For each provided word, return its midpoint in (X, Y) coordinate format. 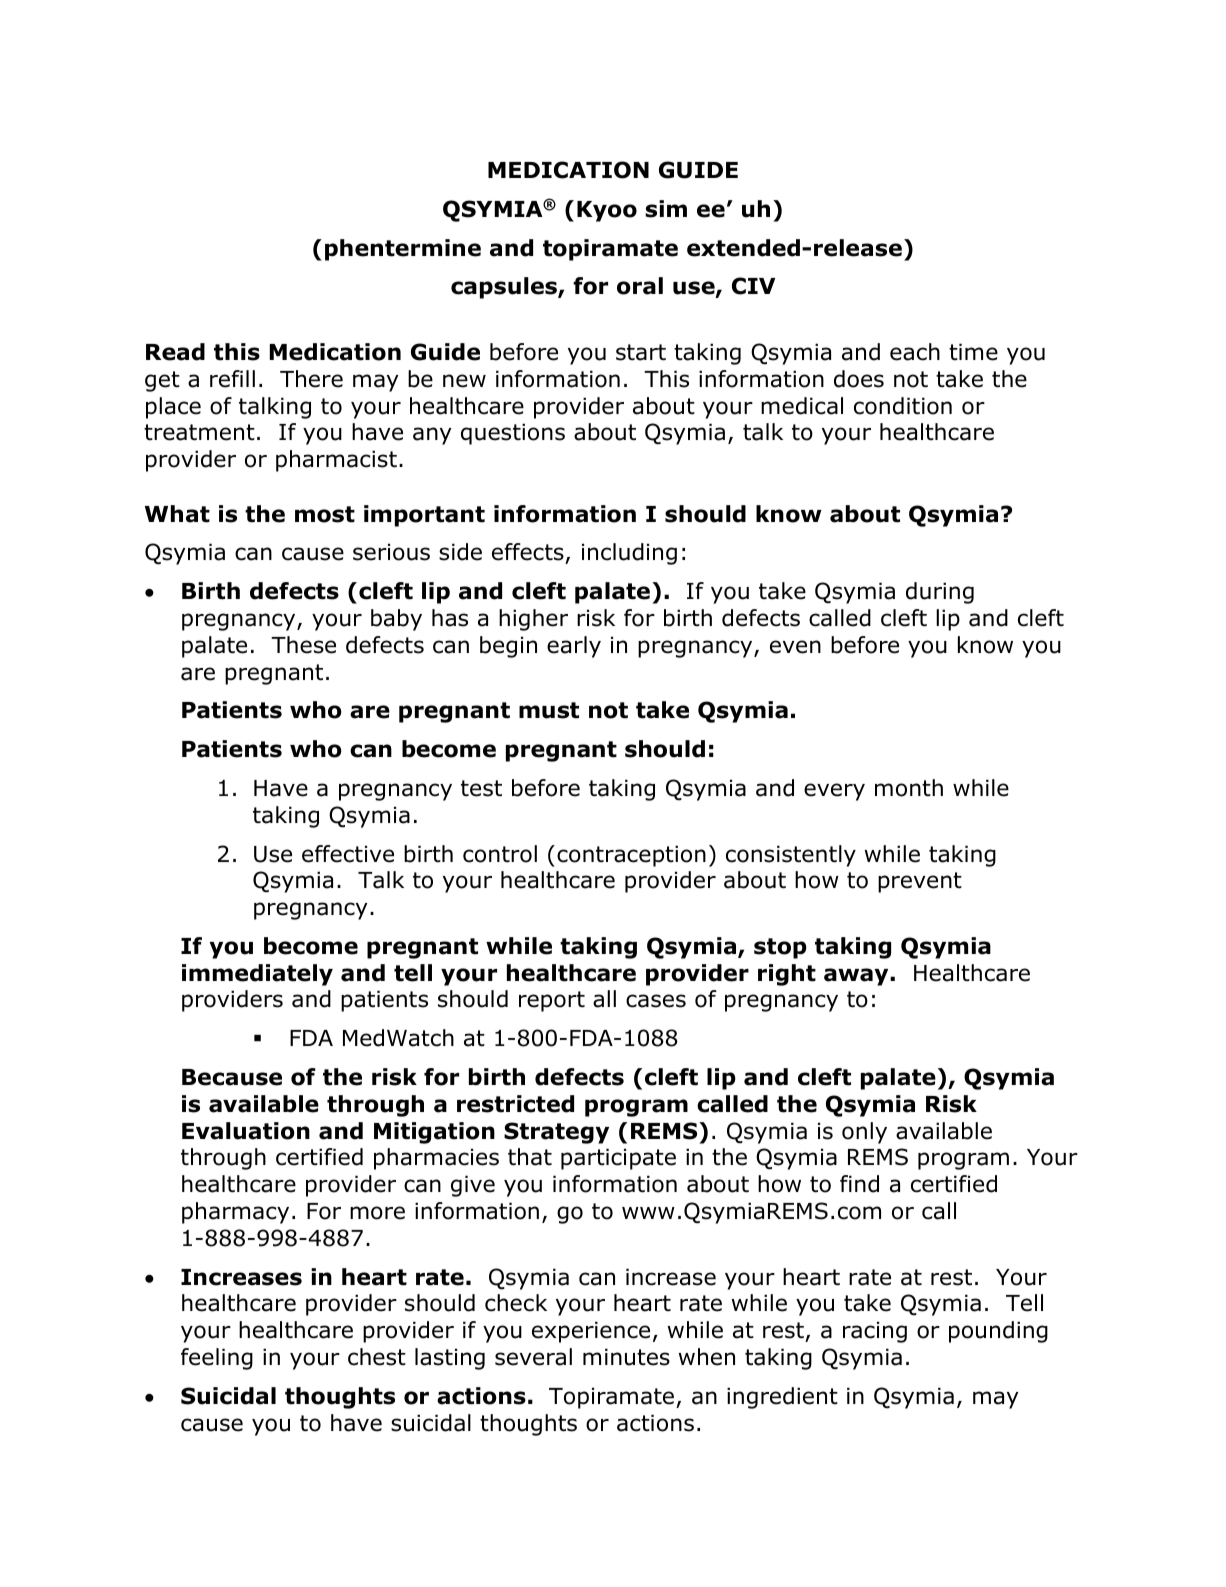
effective (348, 854)
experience (591, 1332)
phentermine (403, 250)
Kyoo (607, 211)
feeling (217, 1359)
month (909, 788)
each (915, 352)
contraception (631, 856)
